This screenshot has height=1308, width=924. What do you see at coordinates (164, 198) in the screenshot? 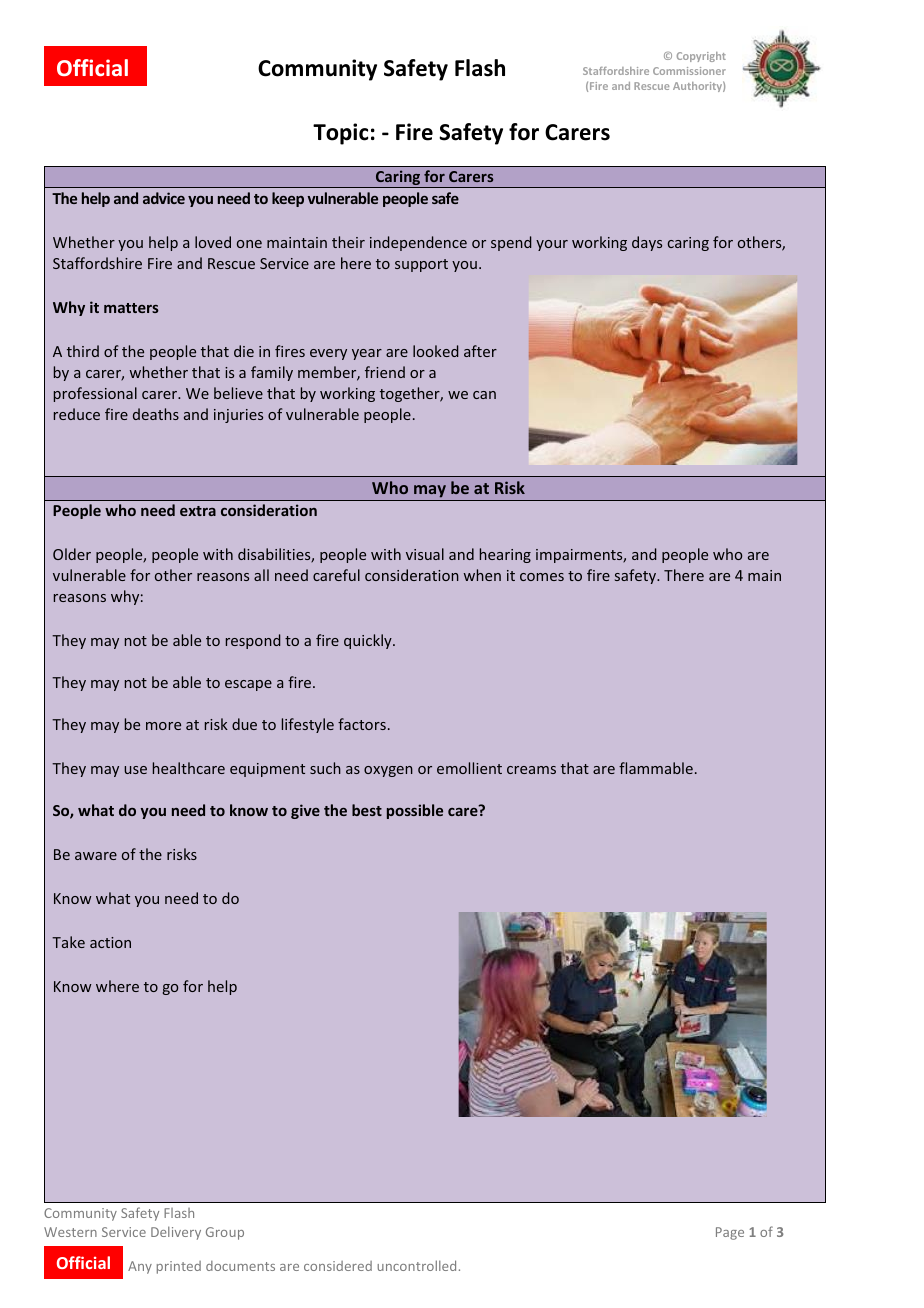
I see `advice` at bounding box center [164, 198].
